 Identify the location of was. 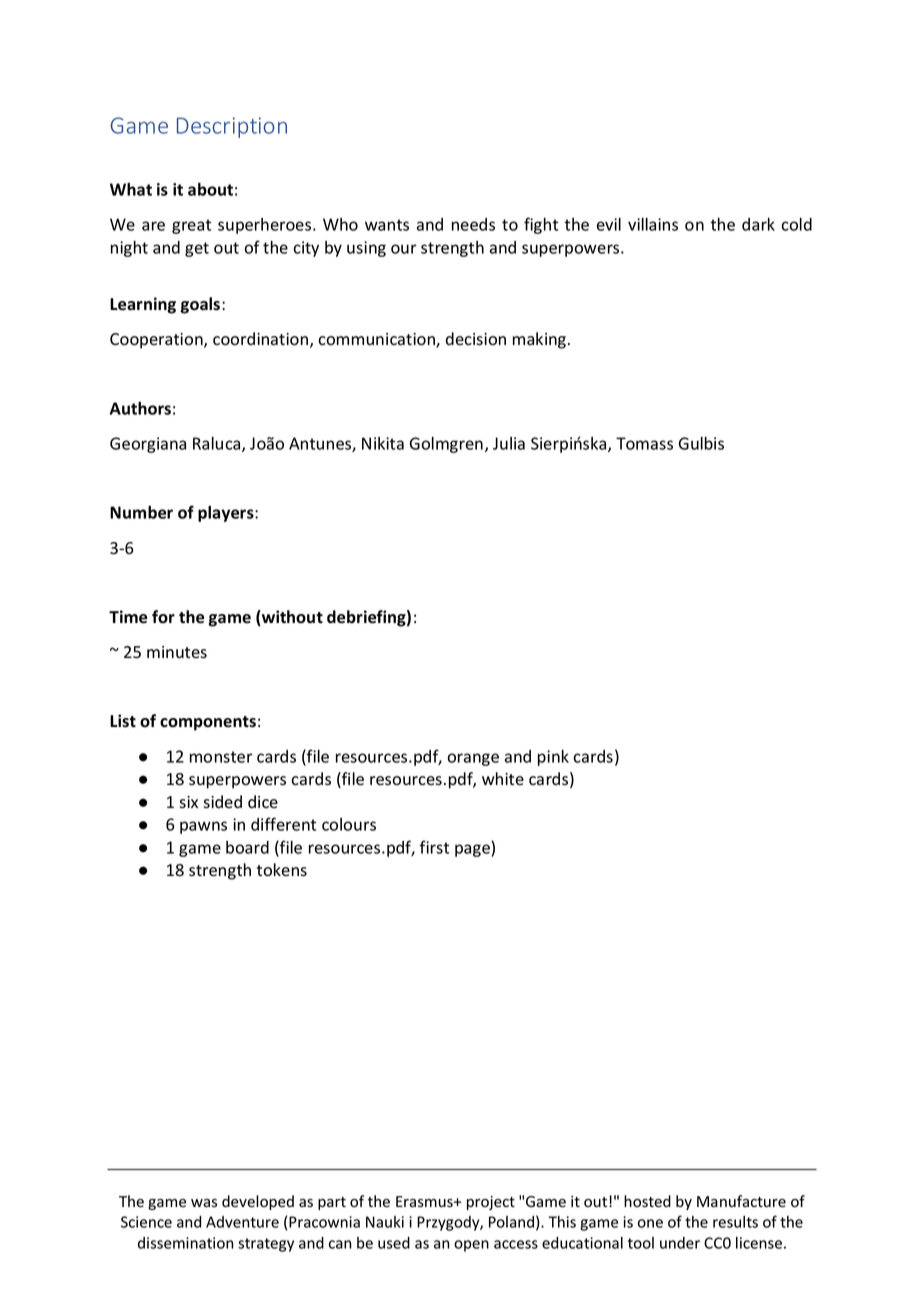
(204, 1203).
